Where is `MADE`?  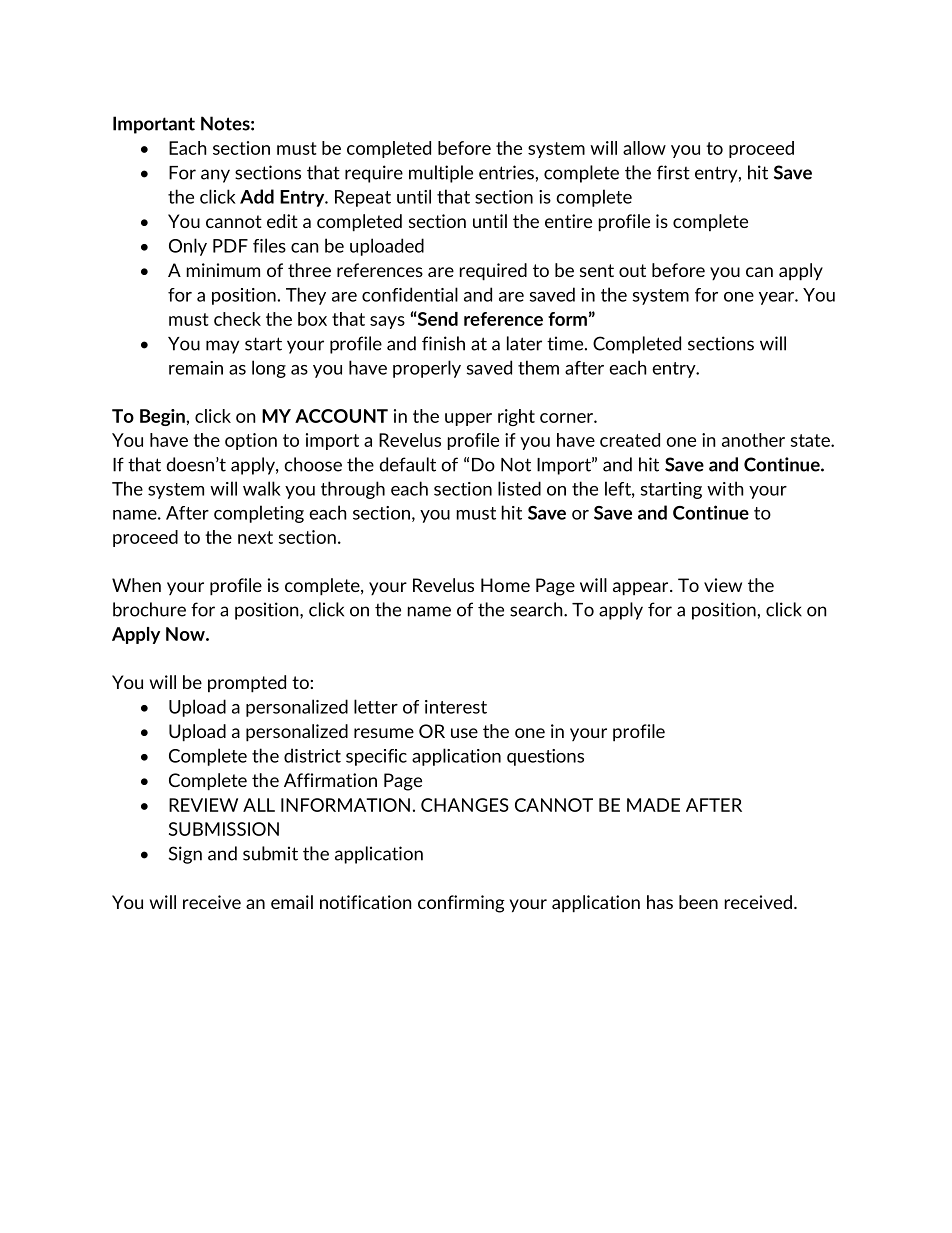
MADE is located at coordinates (653, 805).
